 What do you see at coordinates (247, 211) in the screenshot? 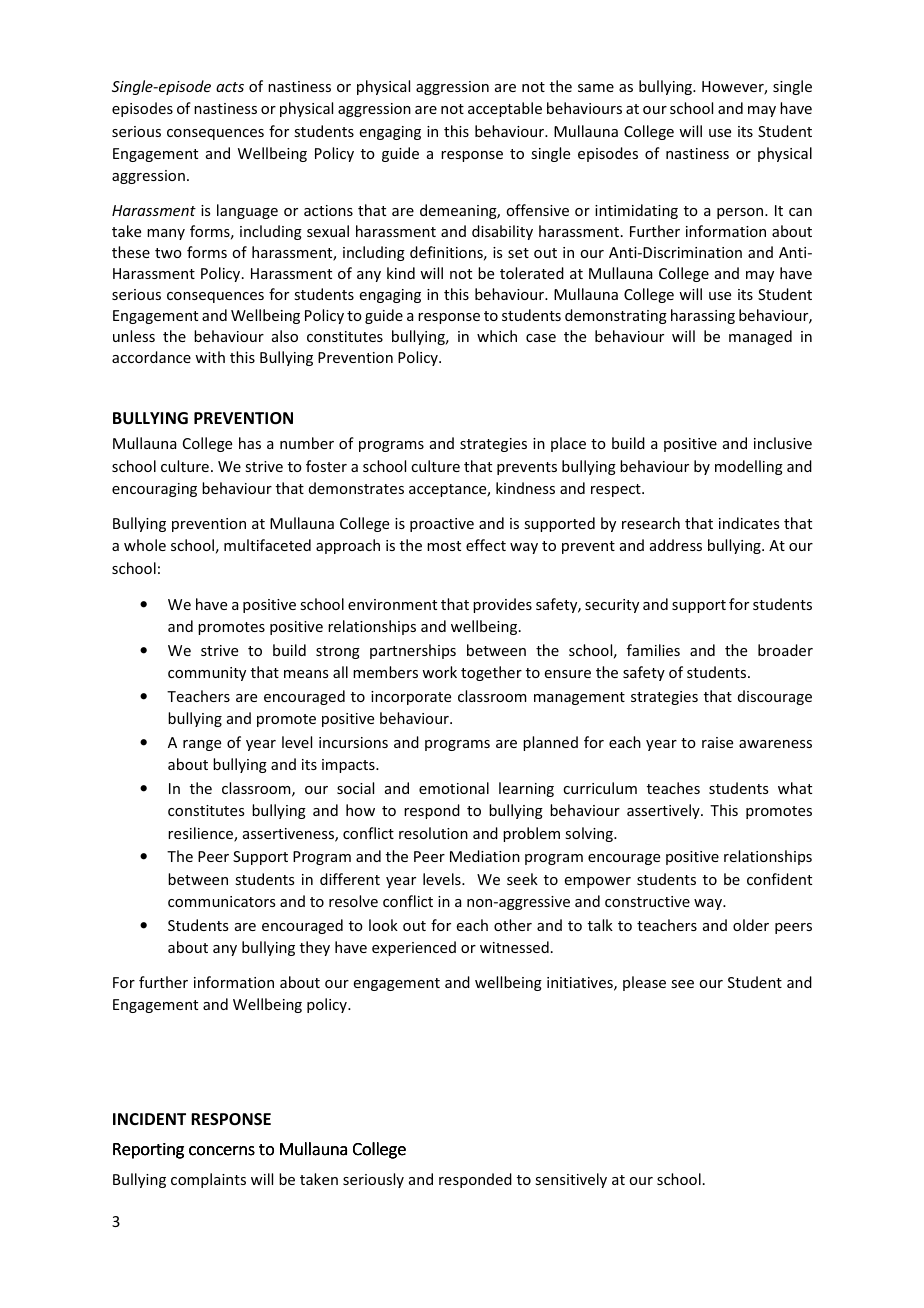
I see `language` at bounding box center [247, 211].
